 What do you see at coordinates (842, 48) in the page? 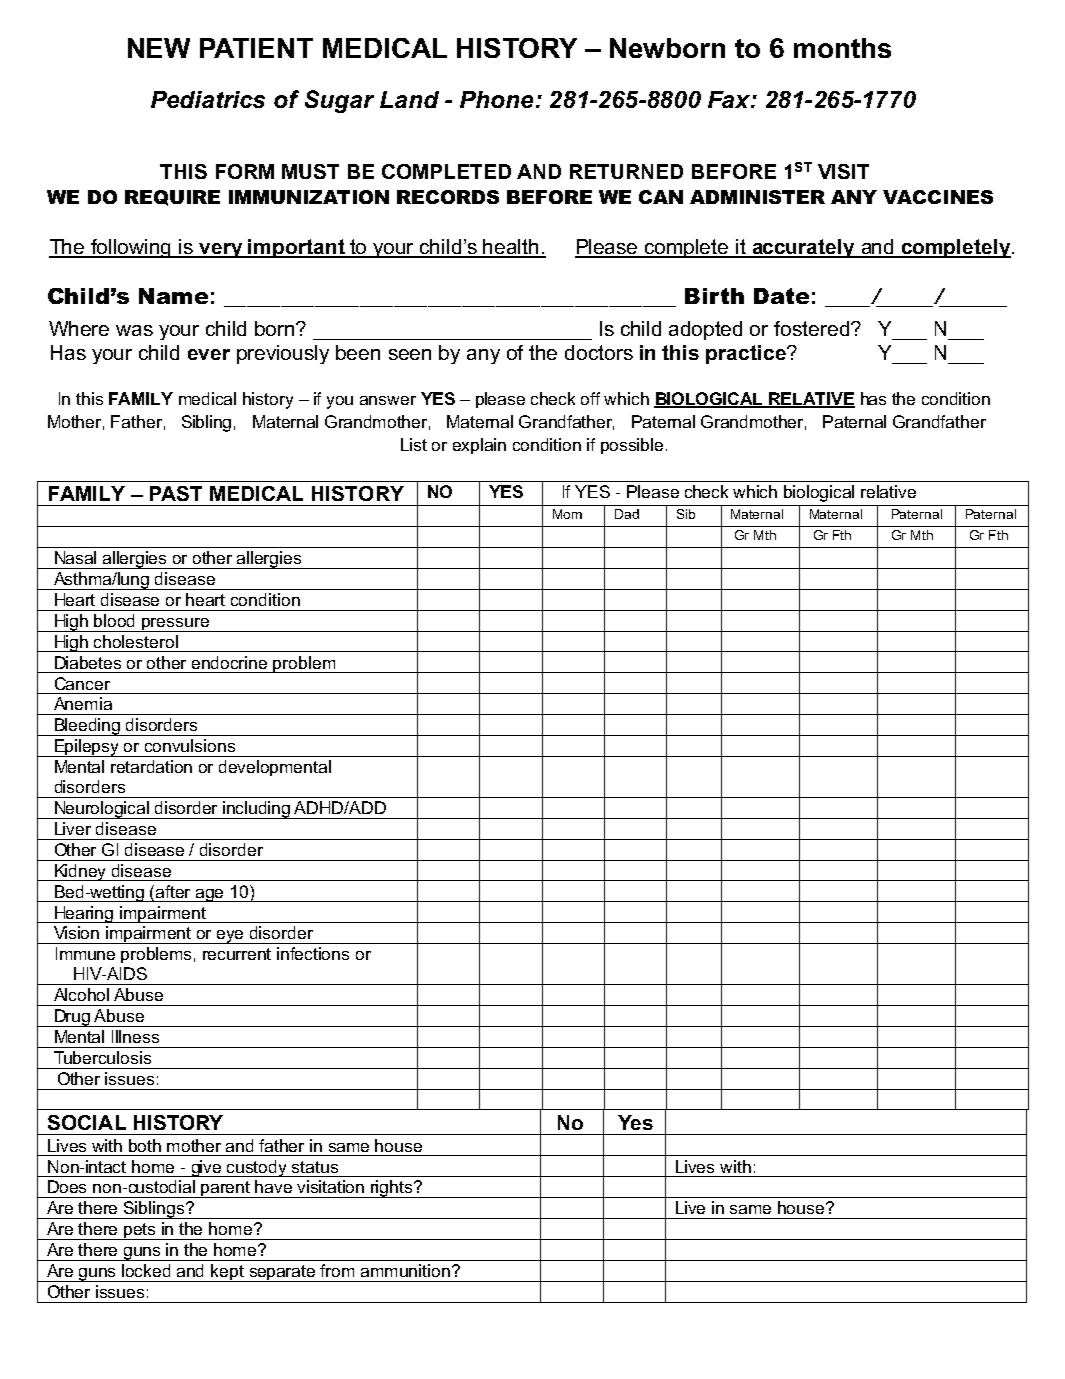
I see `months` at bounding box center [842, 48].
